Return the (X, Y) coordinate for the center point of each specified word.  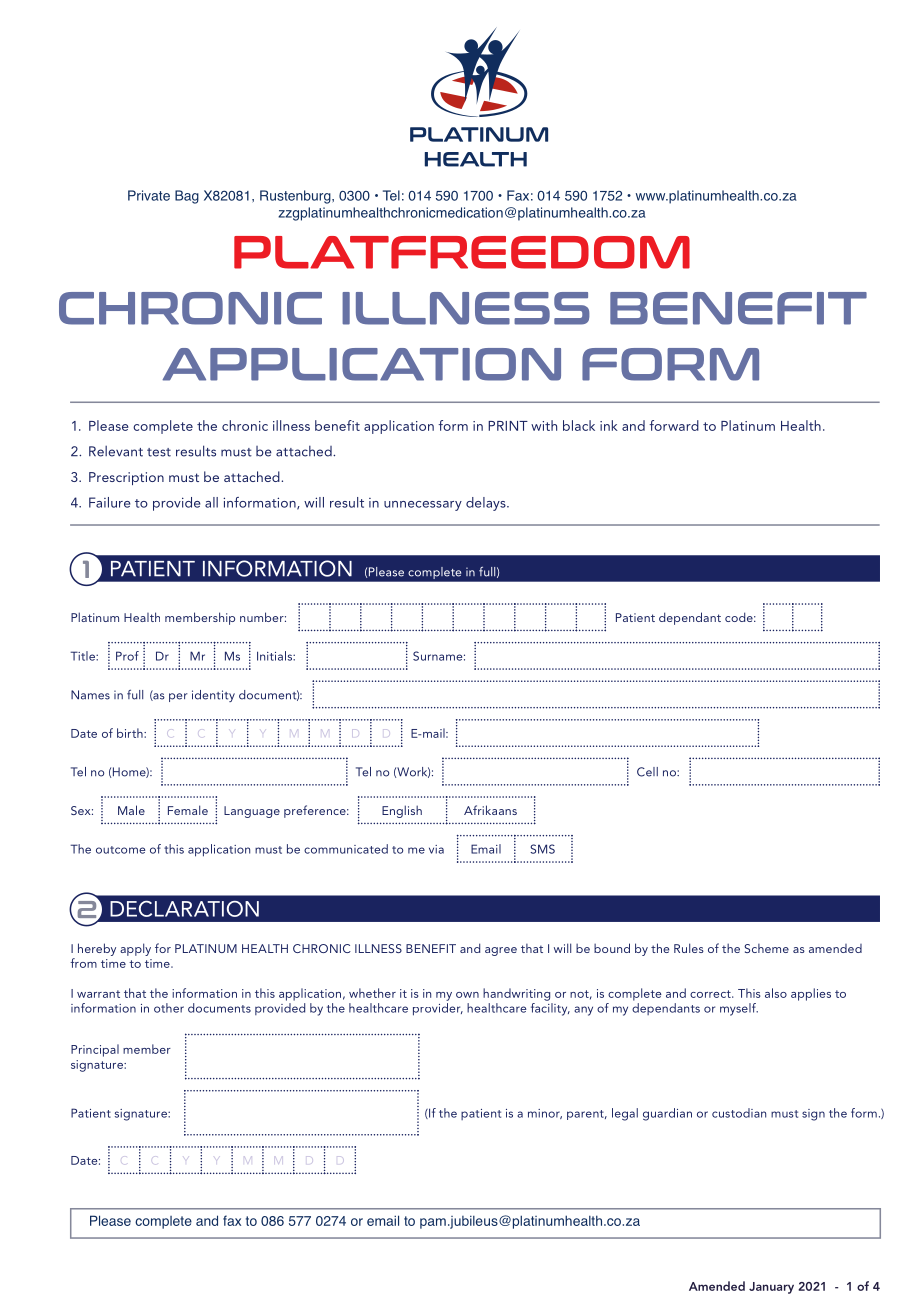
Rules (689, 948)
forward (674, 425)
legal (625, 1114)
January (771, 1288)
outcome (121, 850)
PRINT (508, 426)
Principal (95, 1050)
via (436, 849)
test (159, 452)
